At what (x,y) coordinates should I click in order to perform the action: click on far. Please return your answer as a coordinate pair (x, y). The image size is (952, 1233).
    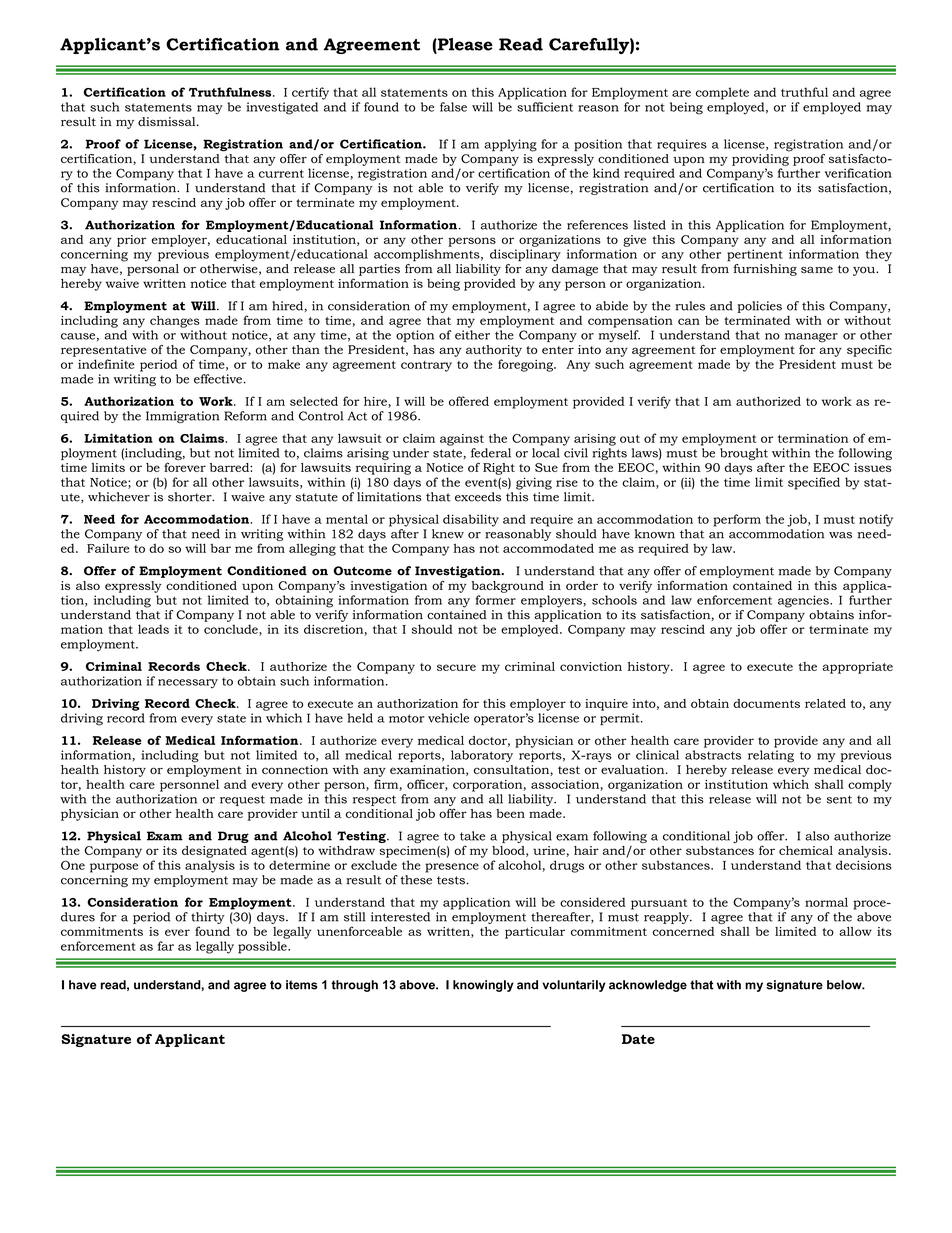
    Looking at the image, I should click on (166, 946).
